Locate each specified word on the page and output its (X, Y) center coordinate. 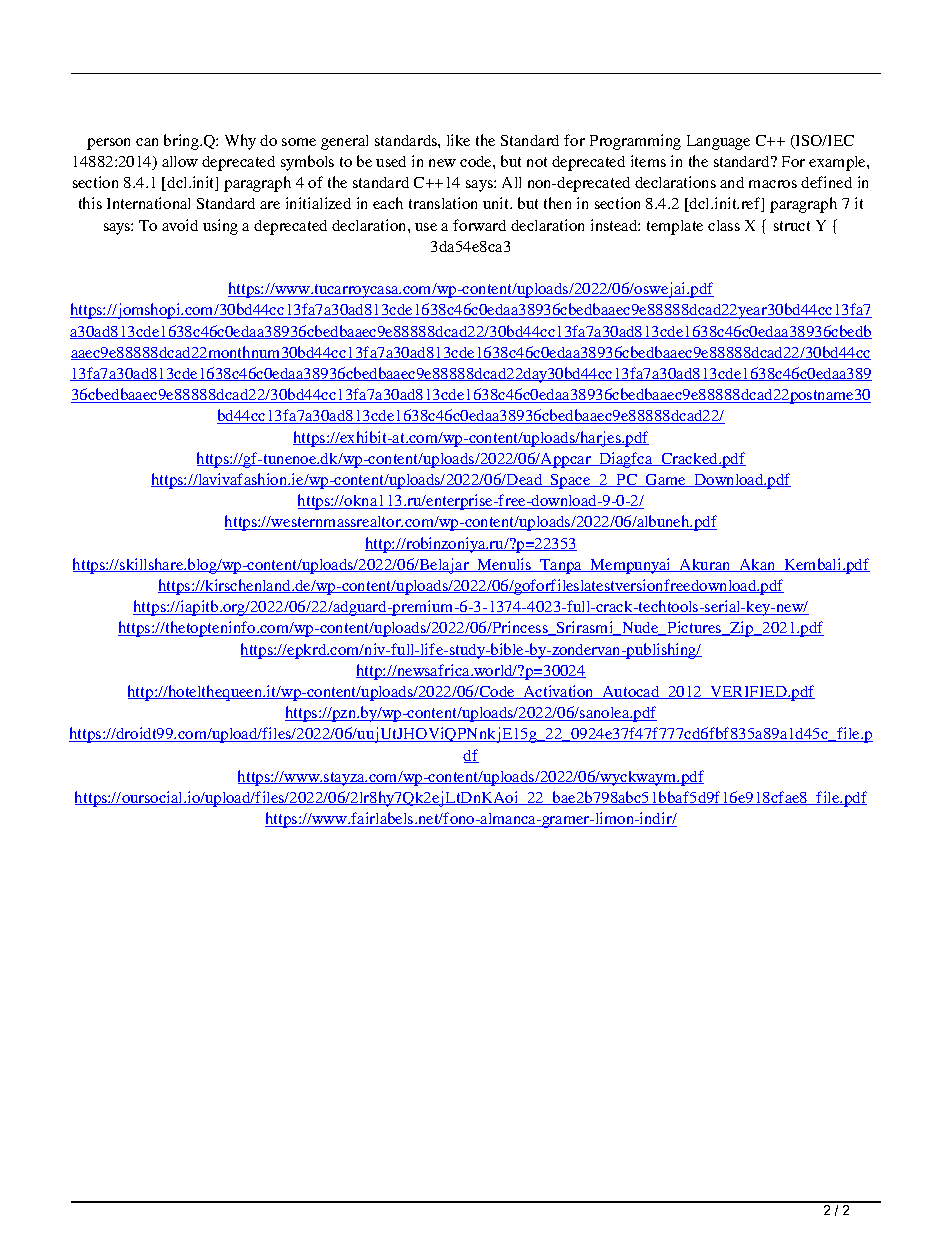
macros (773, 184)
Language (718, 142)
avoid (180, 225)
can (147, 142)
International (148, 203)
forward (479, 225)
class (724, 225)
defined (826, 182)
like (458, 140)
